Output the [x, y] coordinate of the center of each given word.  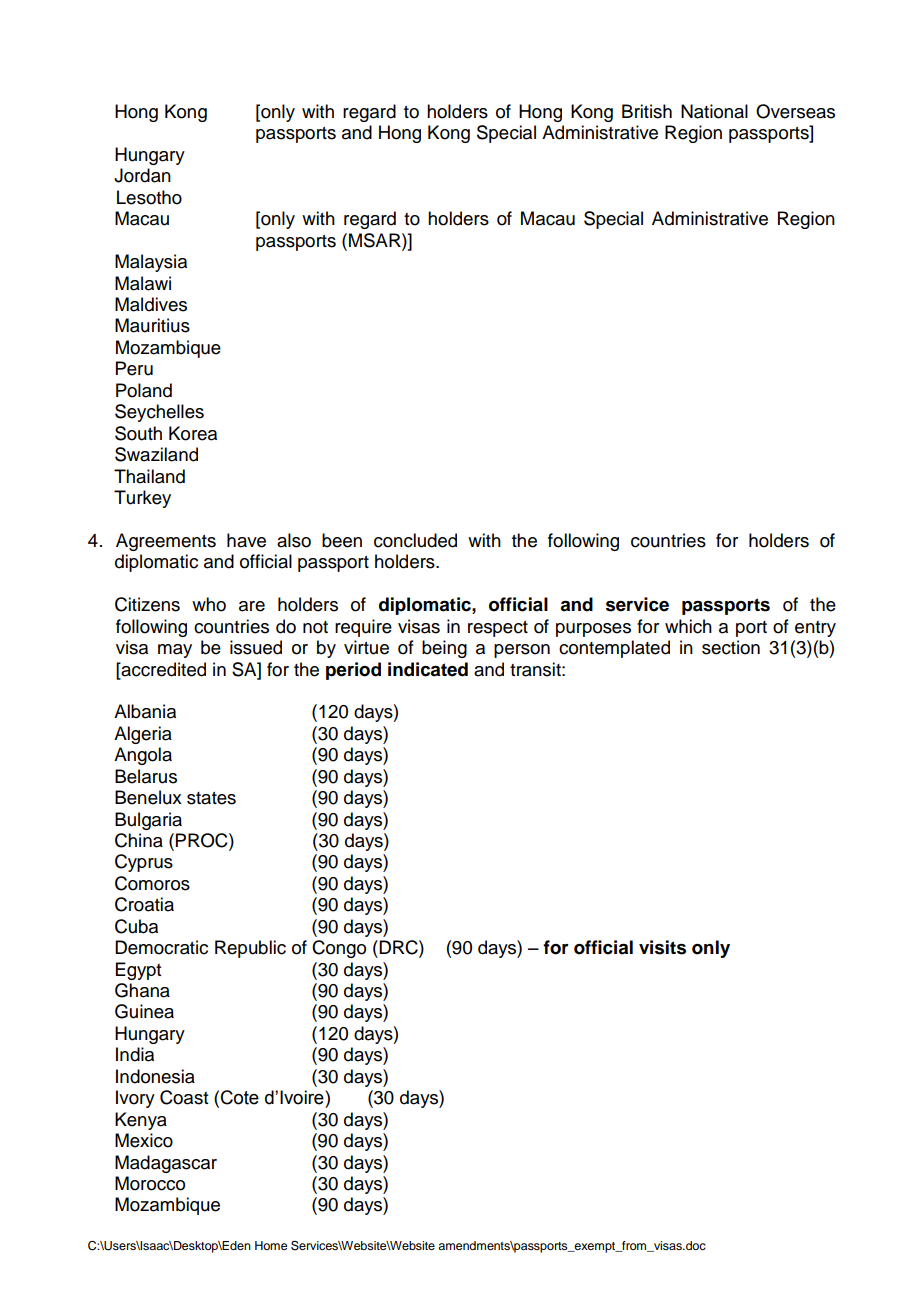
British [647, 111]
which [688, 626]
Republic [250, 949]
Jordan [142, 175]
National [714, 111]
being [444, 649]
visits [662, 947]
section [731, 647]
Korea [193, 433]
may [175, 651]
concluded [415, 540]
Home [271, 1245]
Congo [339, 949]
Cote [240, 1097]
